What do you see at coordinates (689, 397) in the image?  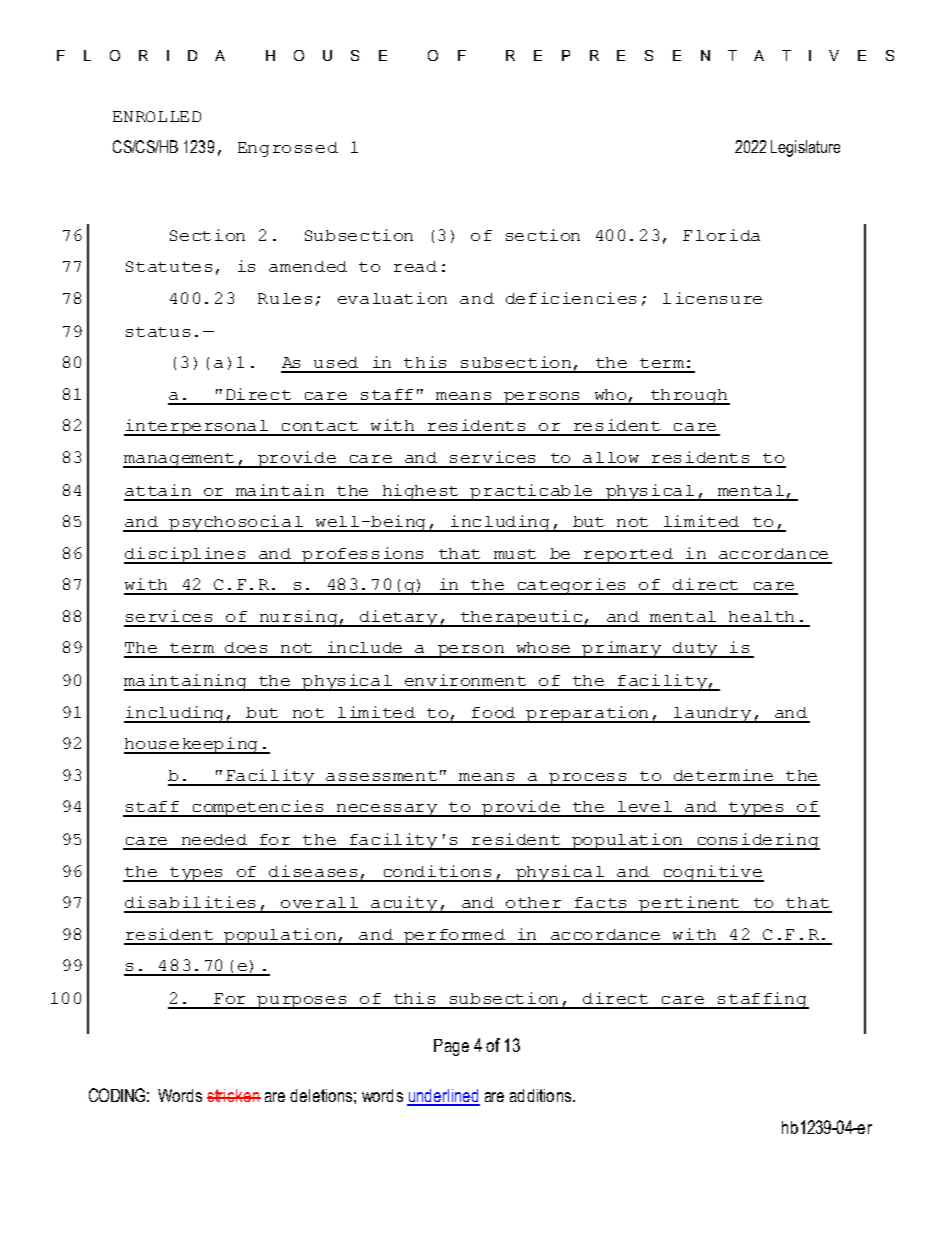 I see `through` at bounding box center [689, 397].
